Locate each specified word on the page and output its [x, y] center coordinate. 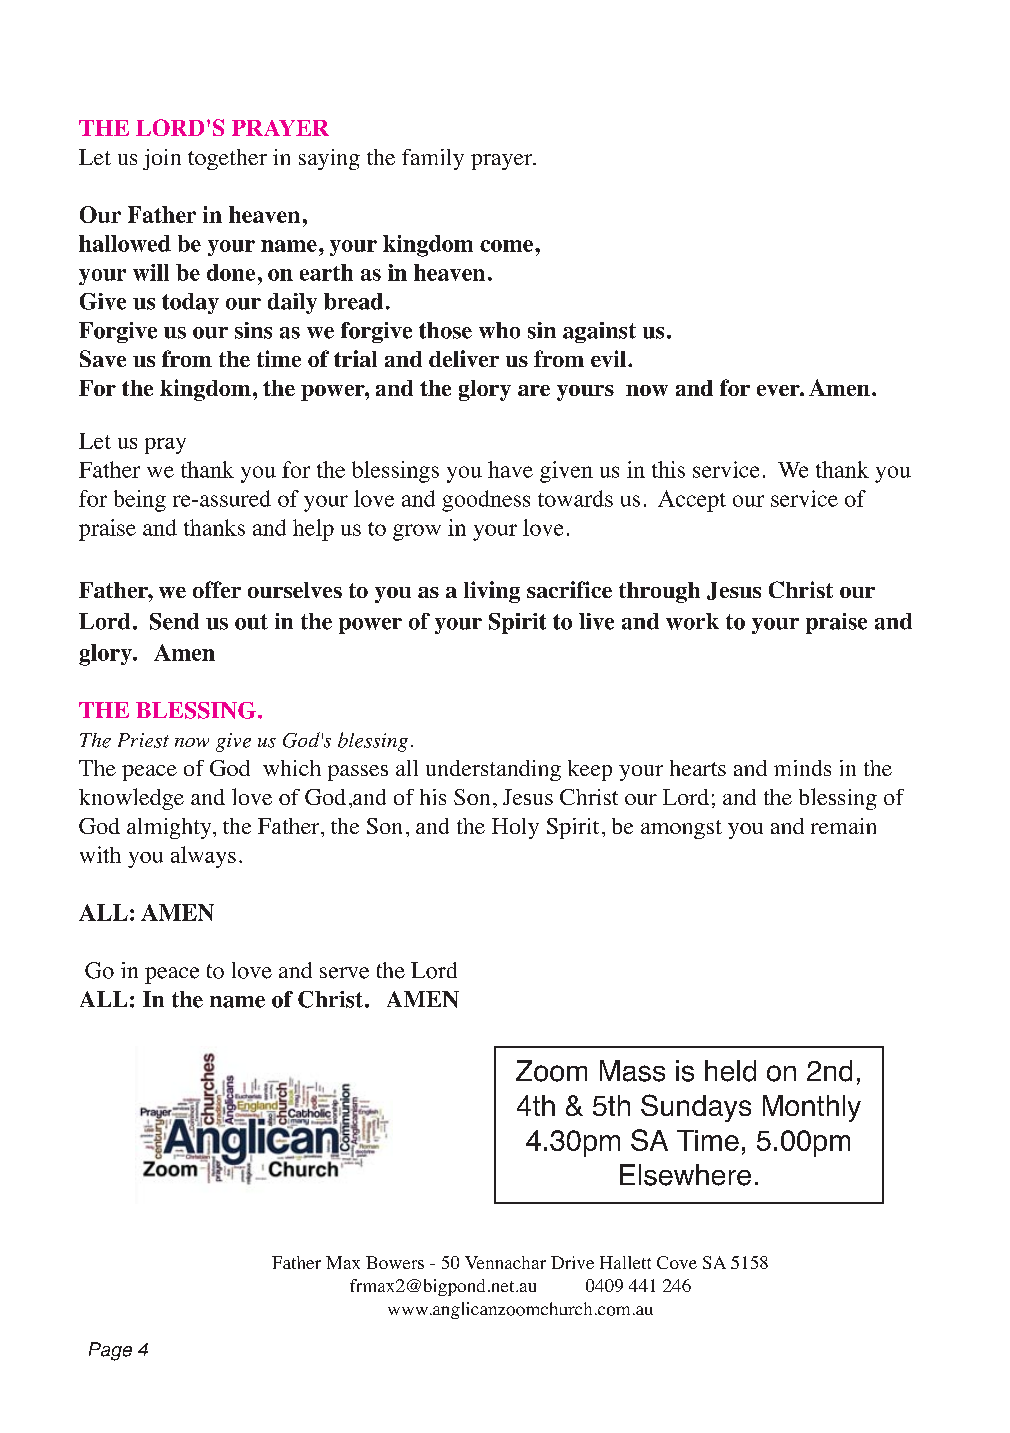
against [599, 332]
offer [217, 589]
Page [110, 1351]
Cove [677, 1262]
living [492, 592]
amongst [681, 829]
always [203, 857]
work [692, 621]
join [162, 159]
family [433, 159]
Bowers [395, 1262]
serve [344, 973]
